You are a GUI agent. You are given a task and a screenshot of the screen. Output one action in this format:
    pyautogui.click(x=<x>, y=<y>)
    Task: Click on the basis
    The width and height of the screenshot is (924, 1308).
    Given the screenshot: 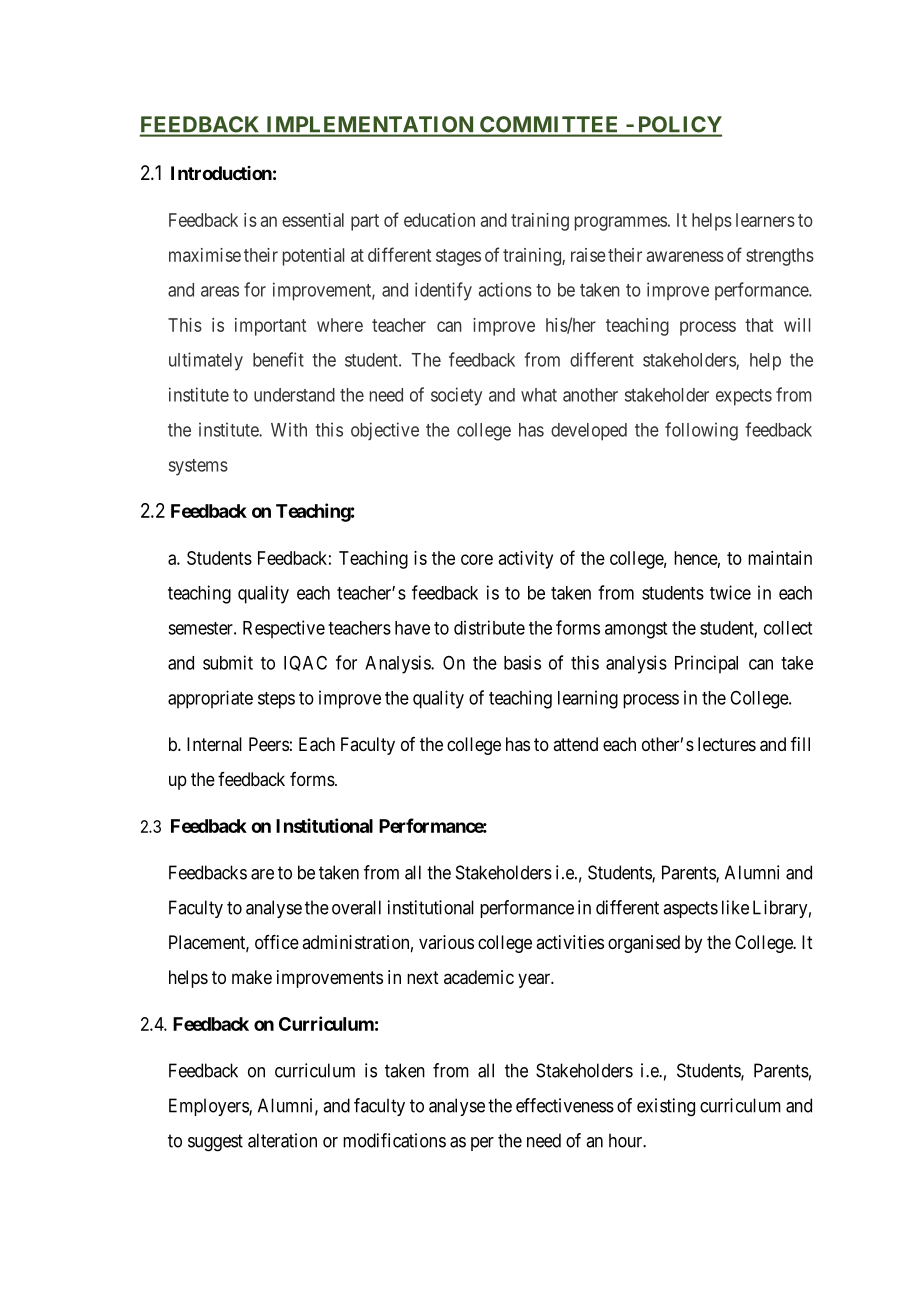 What is the action you would take?
    pyautogui.click(x=522, y=662)
